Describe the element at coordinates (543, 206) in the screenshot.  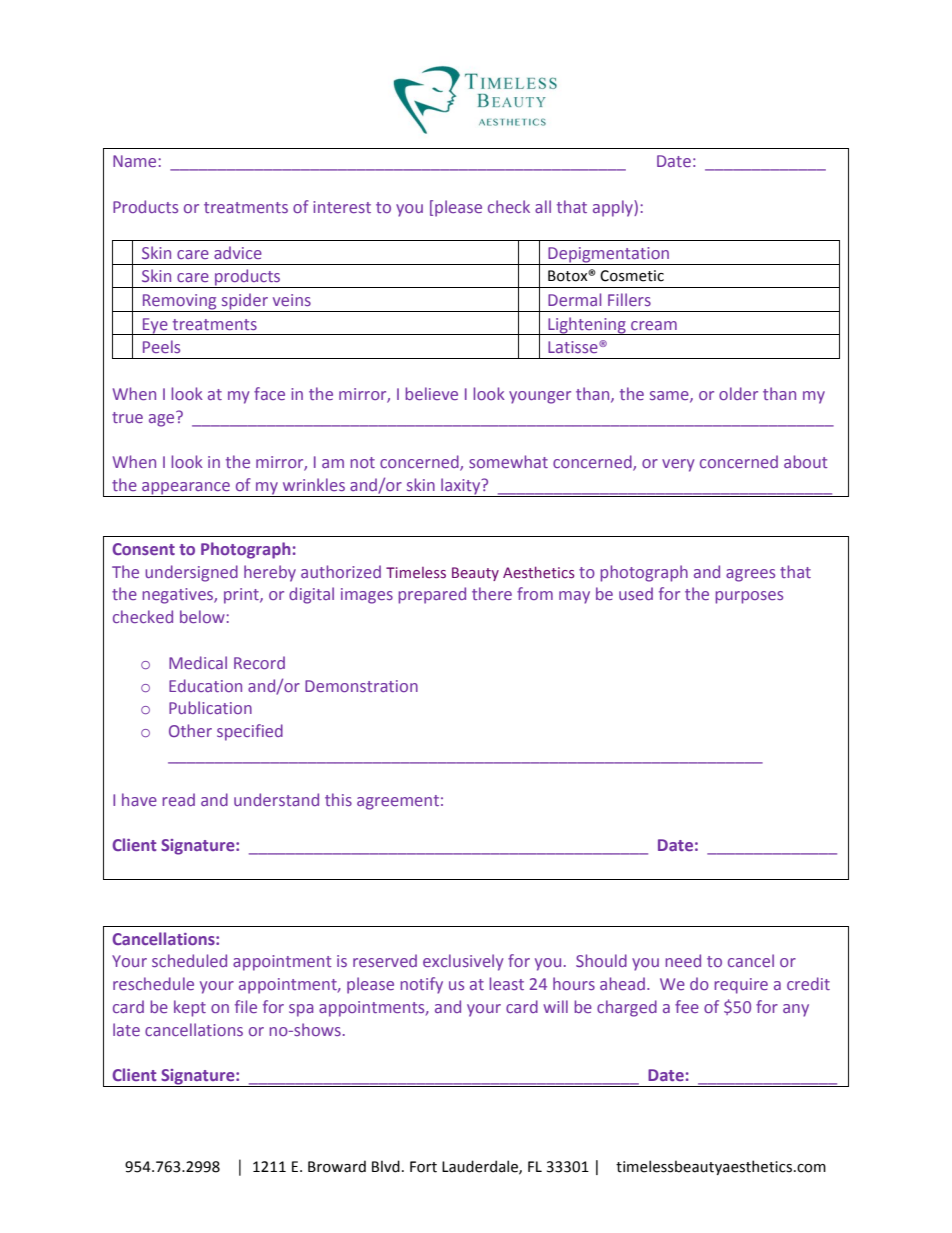
I see `all` at that location.
